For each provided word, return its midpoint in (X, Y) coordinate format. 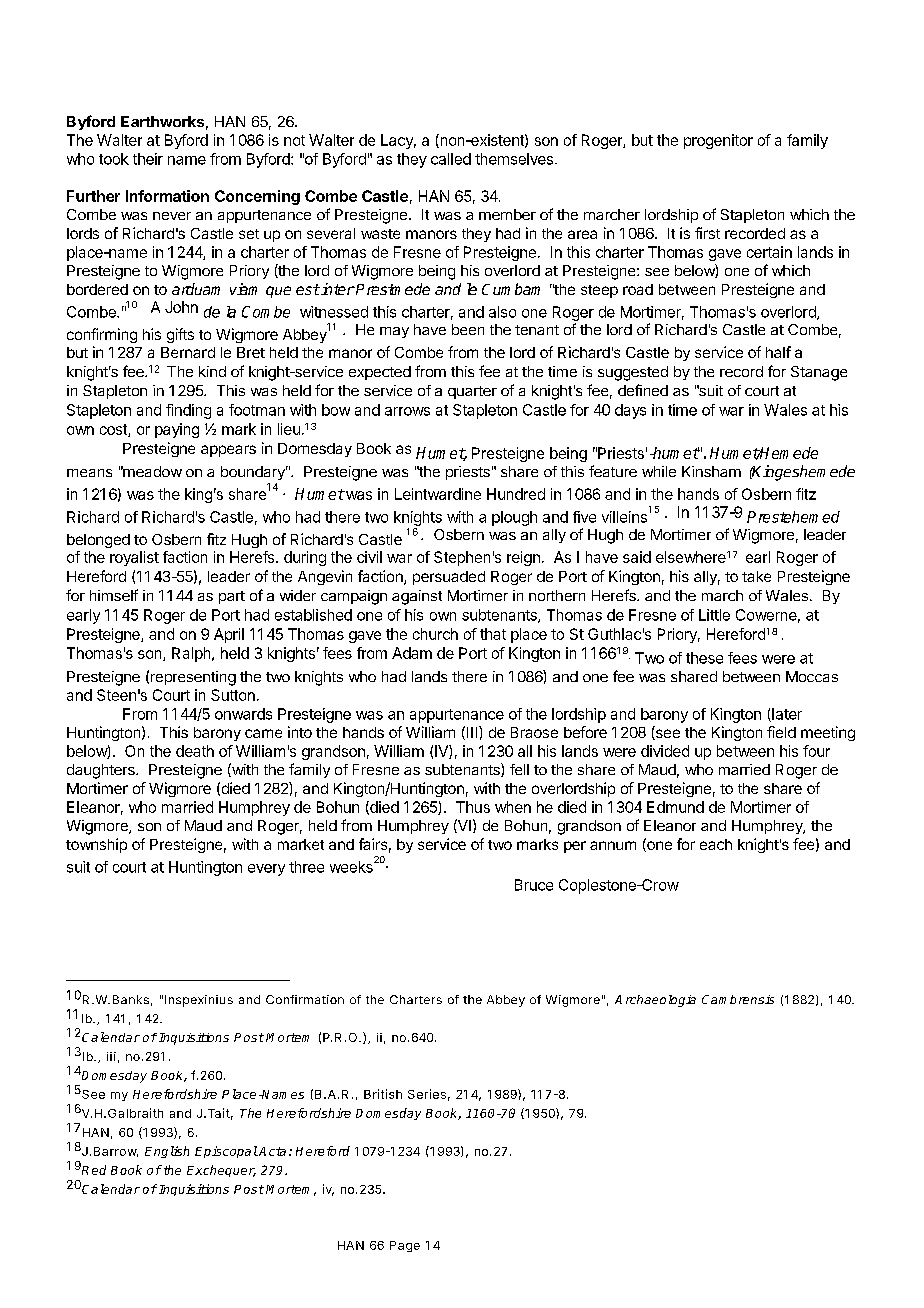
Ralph (192, 654)
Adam (412, 653)
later (786, 715)
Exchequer (221, 1171)
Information (167, 196)
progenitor (718, 141)
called (451, 159)
